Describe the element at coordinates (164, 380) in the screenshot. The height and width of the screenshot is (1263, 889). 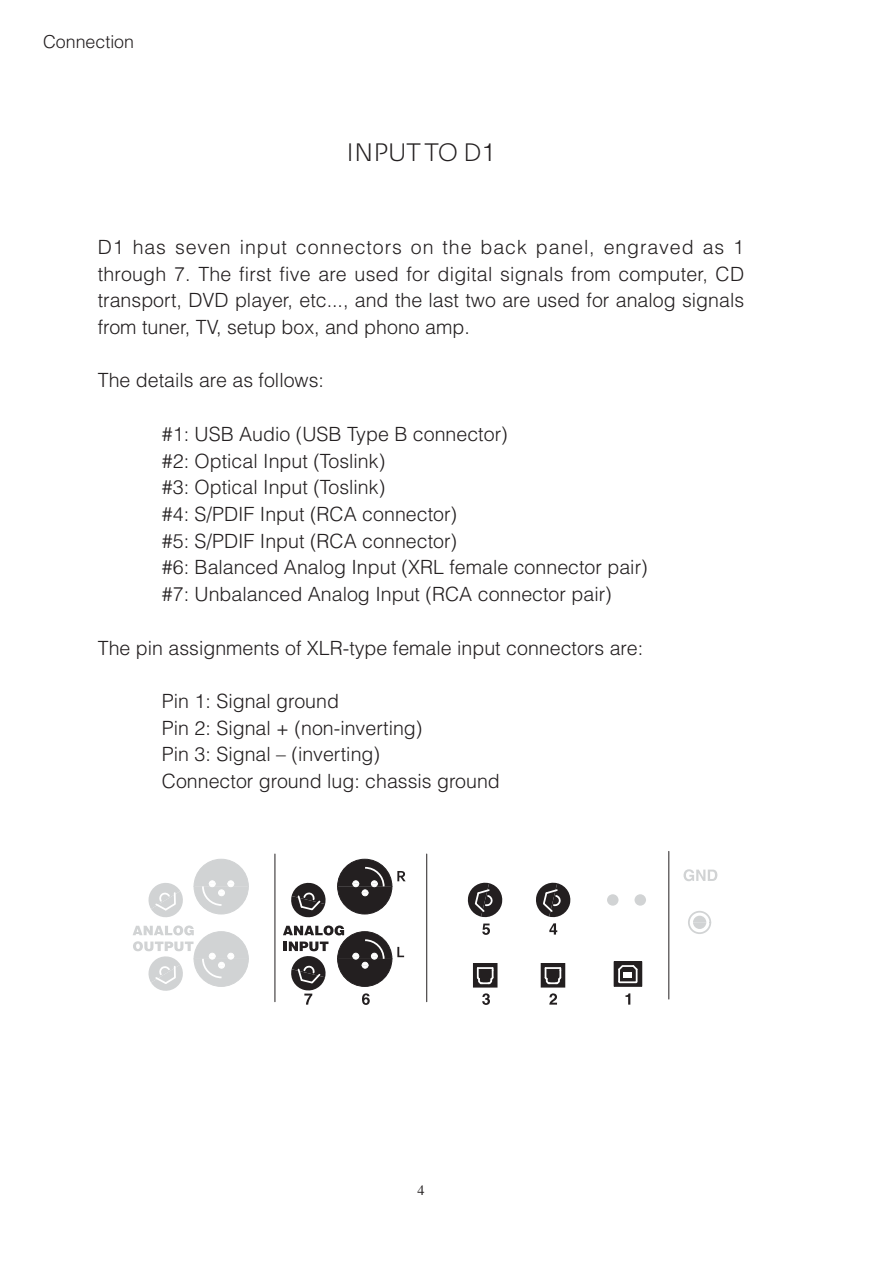
I see `details` at that location.
